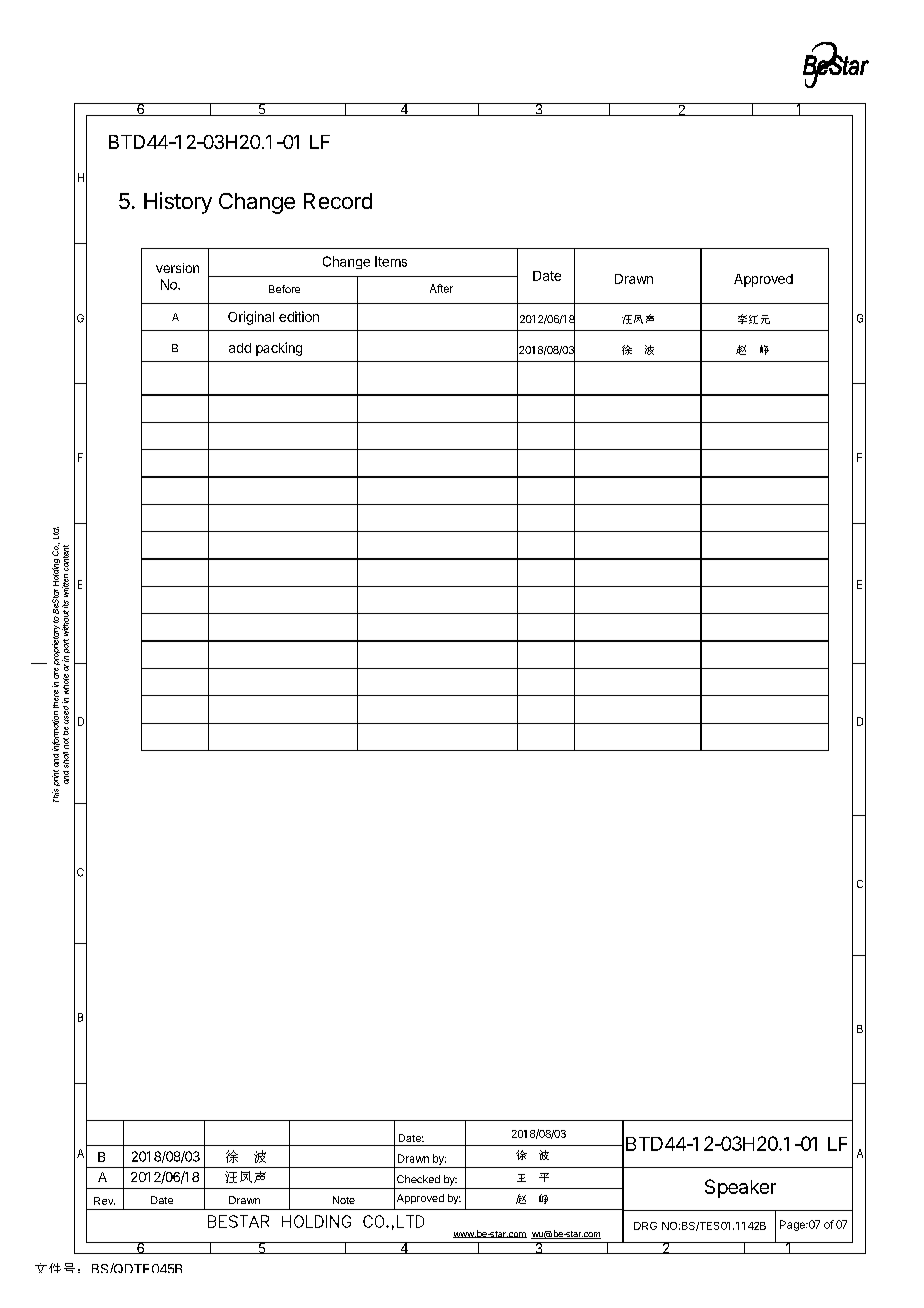 This page has width=924, height=1308. What do you see at coordinates (418, 1179) in the page?
I see `Checked` at bounding box center [418, 1179].
